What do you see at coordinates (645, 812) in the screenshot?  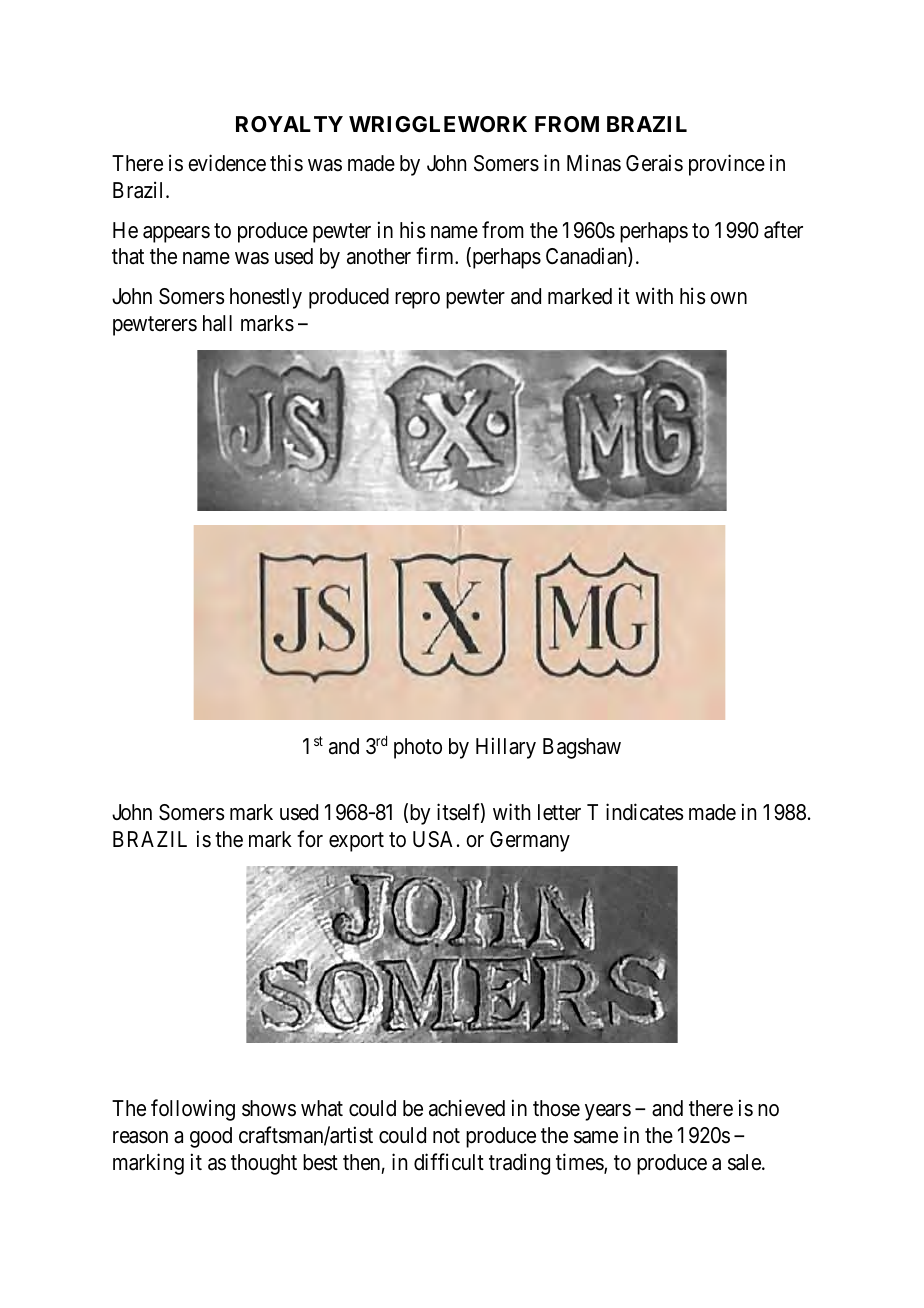 I see `indicates` at bounding box center [645, 812].
